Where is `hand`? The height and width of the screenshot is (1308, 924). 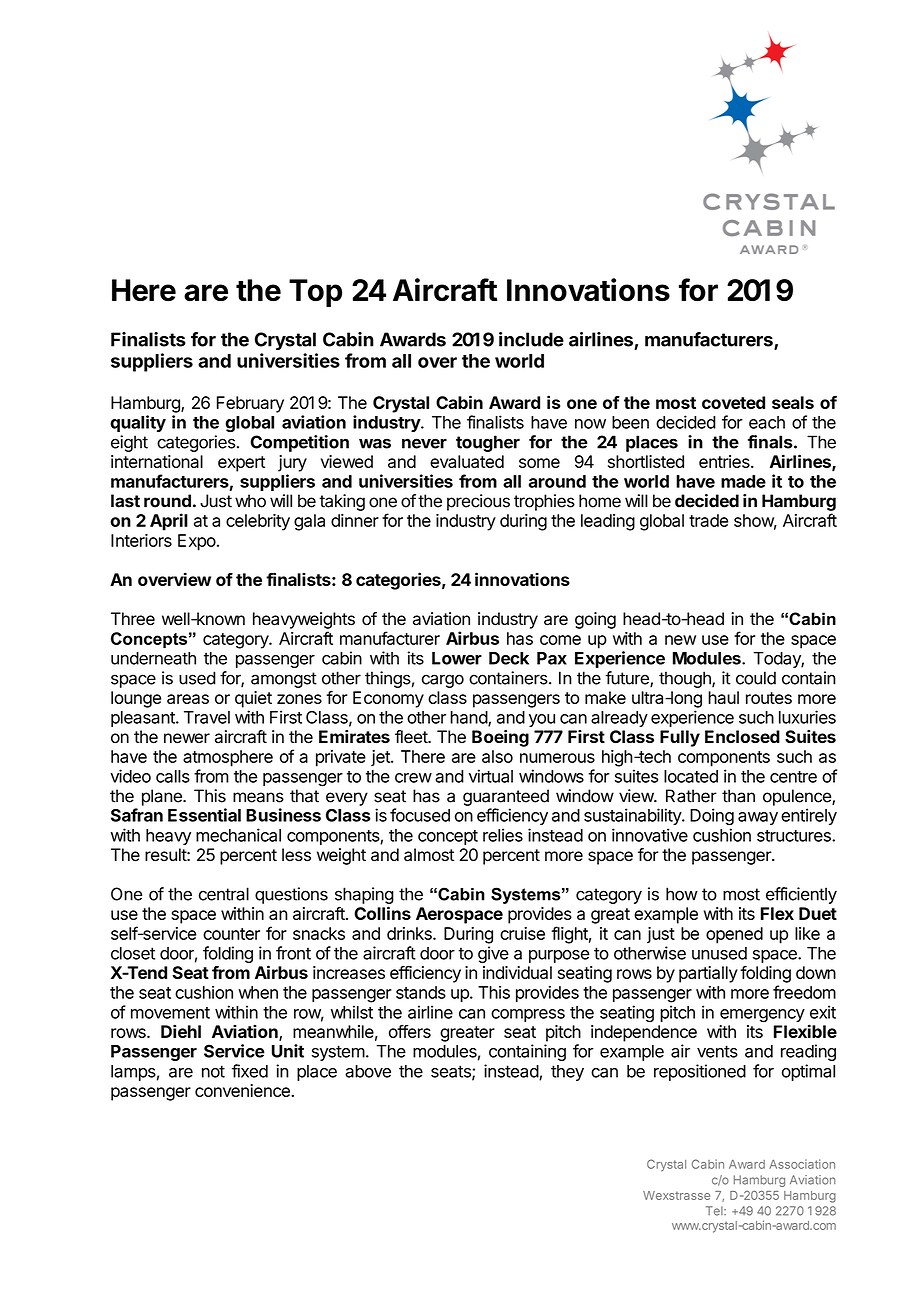
hand is located at coordinates (469, 718).
